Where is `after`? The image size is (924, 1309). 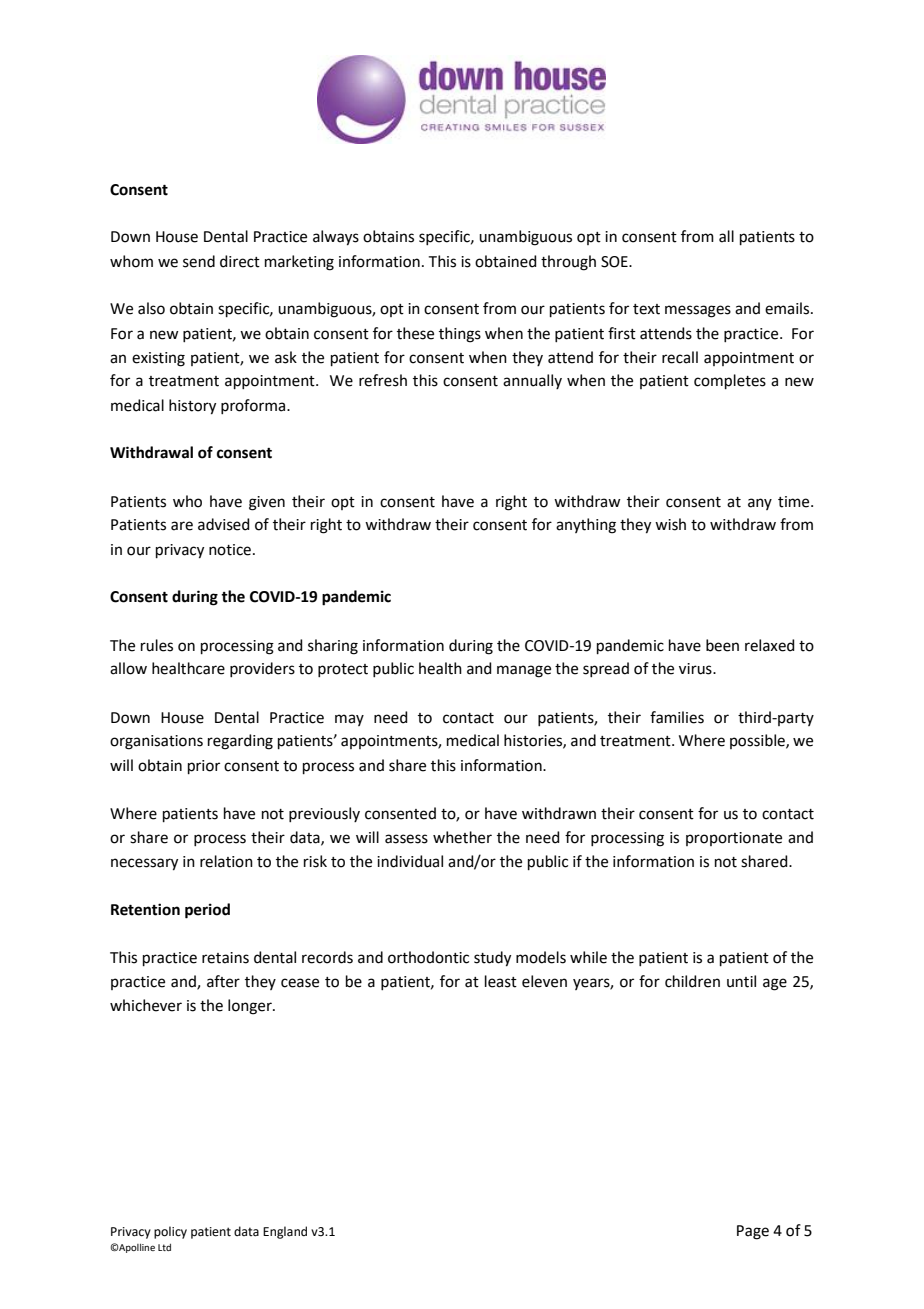
after is located at coordinates (223, 981).
